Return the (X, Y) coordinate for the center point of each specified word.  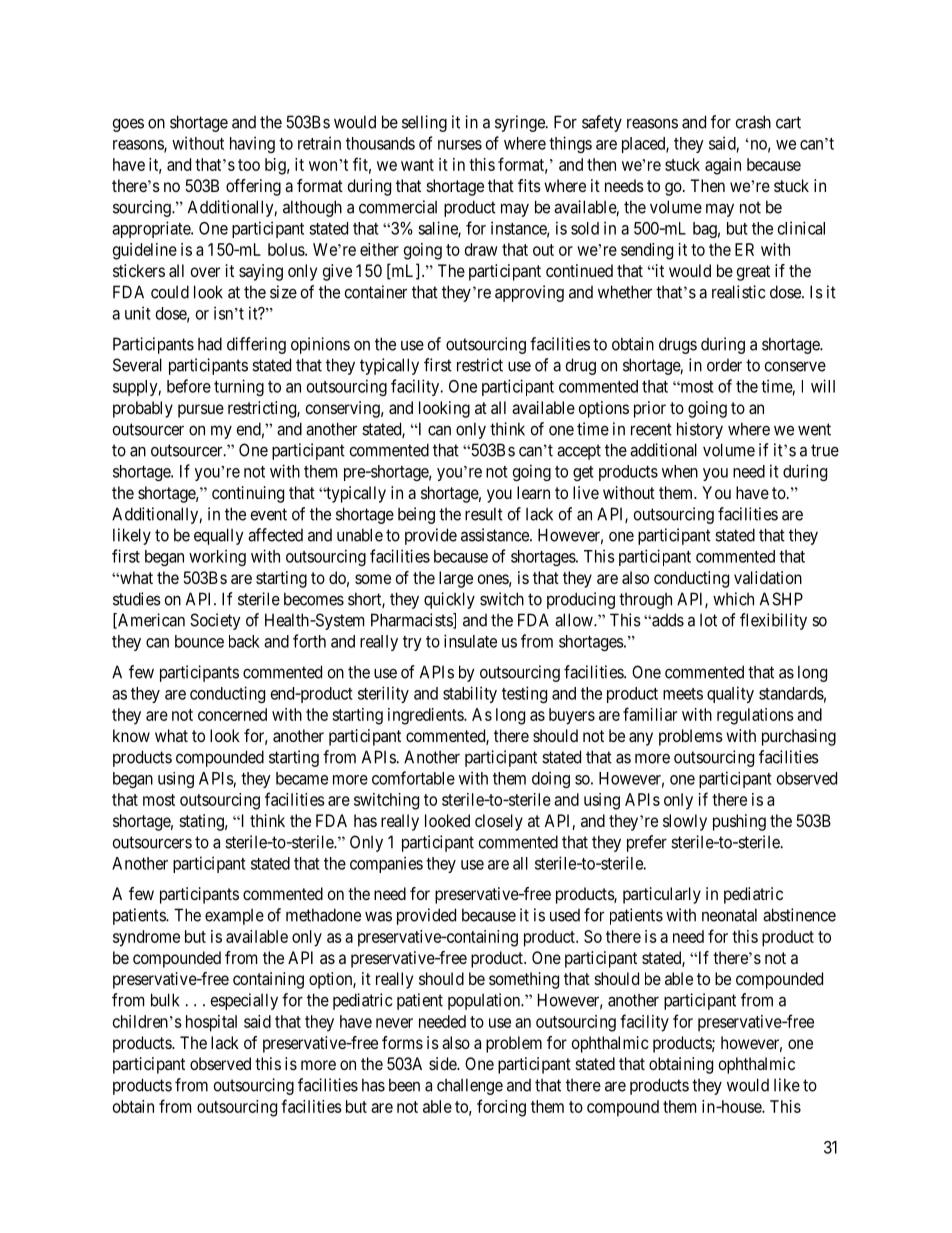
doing (551, 779)
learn (533, 492)
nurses (460, 145)
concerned (232, 714)
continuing (248, 494)
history (700, 430)
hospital (211, 1023)
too (249, 165)
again (723, 166)
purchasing (799, 737)
